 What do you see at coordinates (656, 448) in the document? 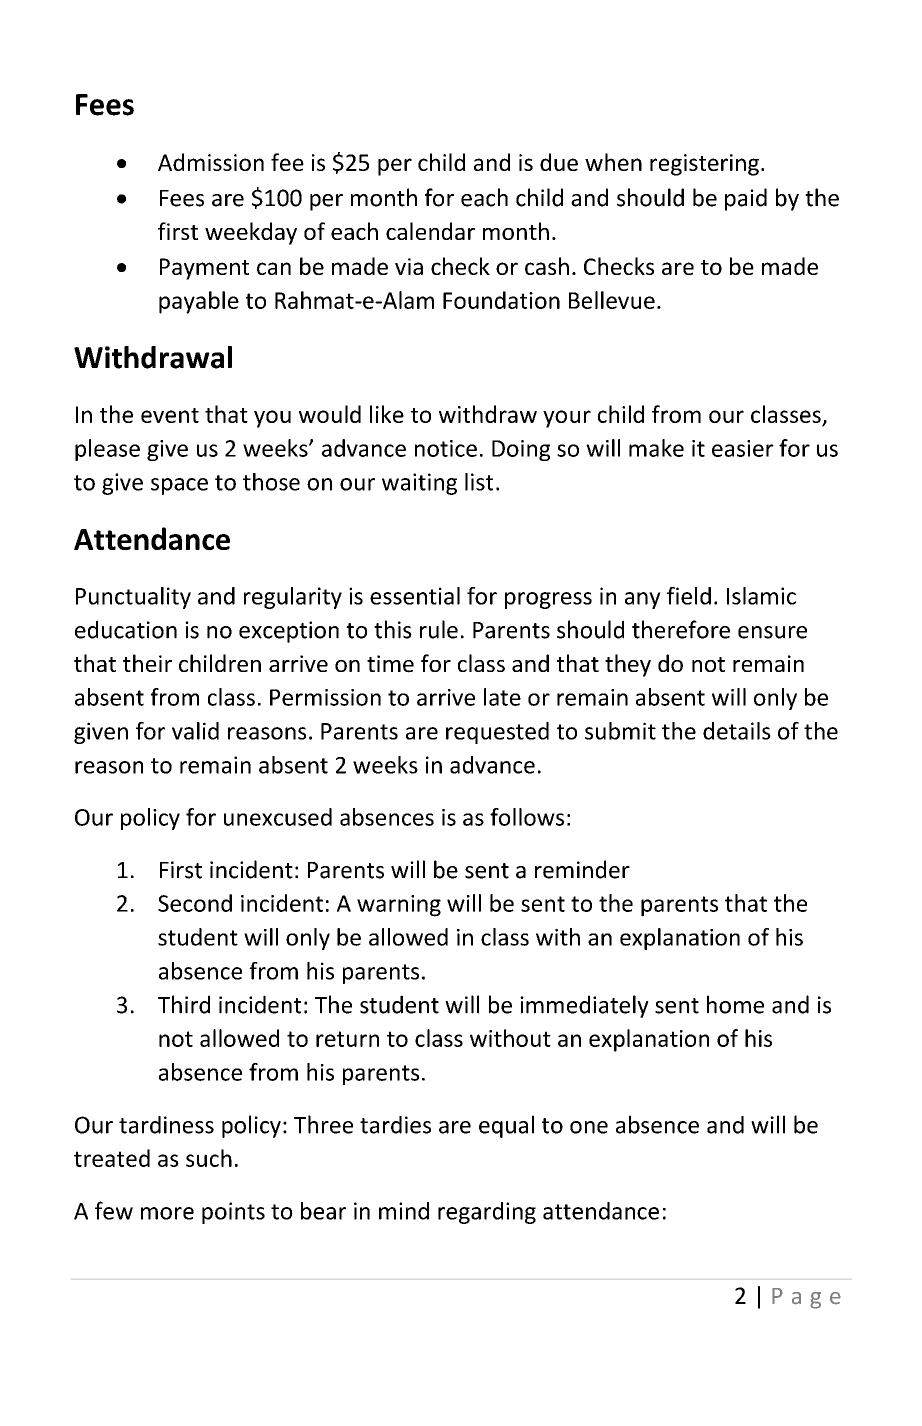
I see `make` at bounding box center [656, 448].
